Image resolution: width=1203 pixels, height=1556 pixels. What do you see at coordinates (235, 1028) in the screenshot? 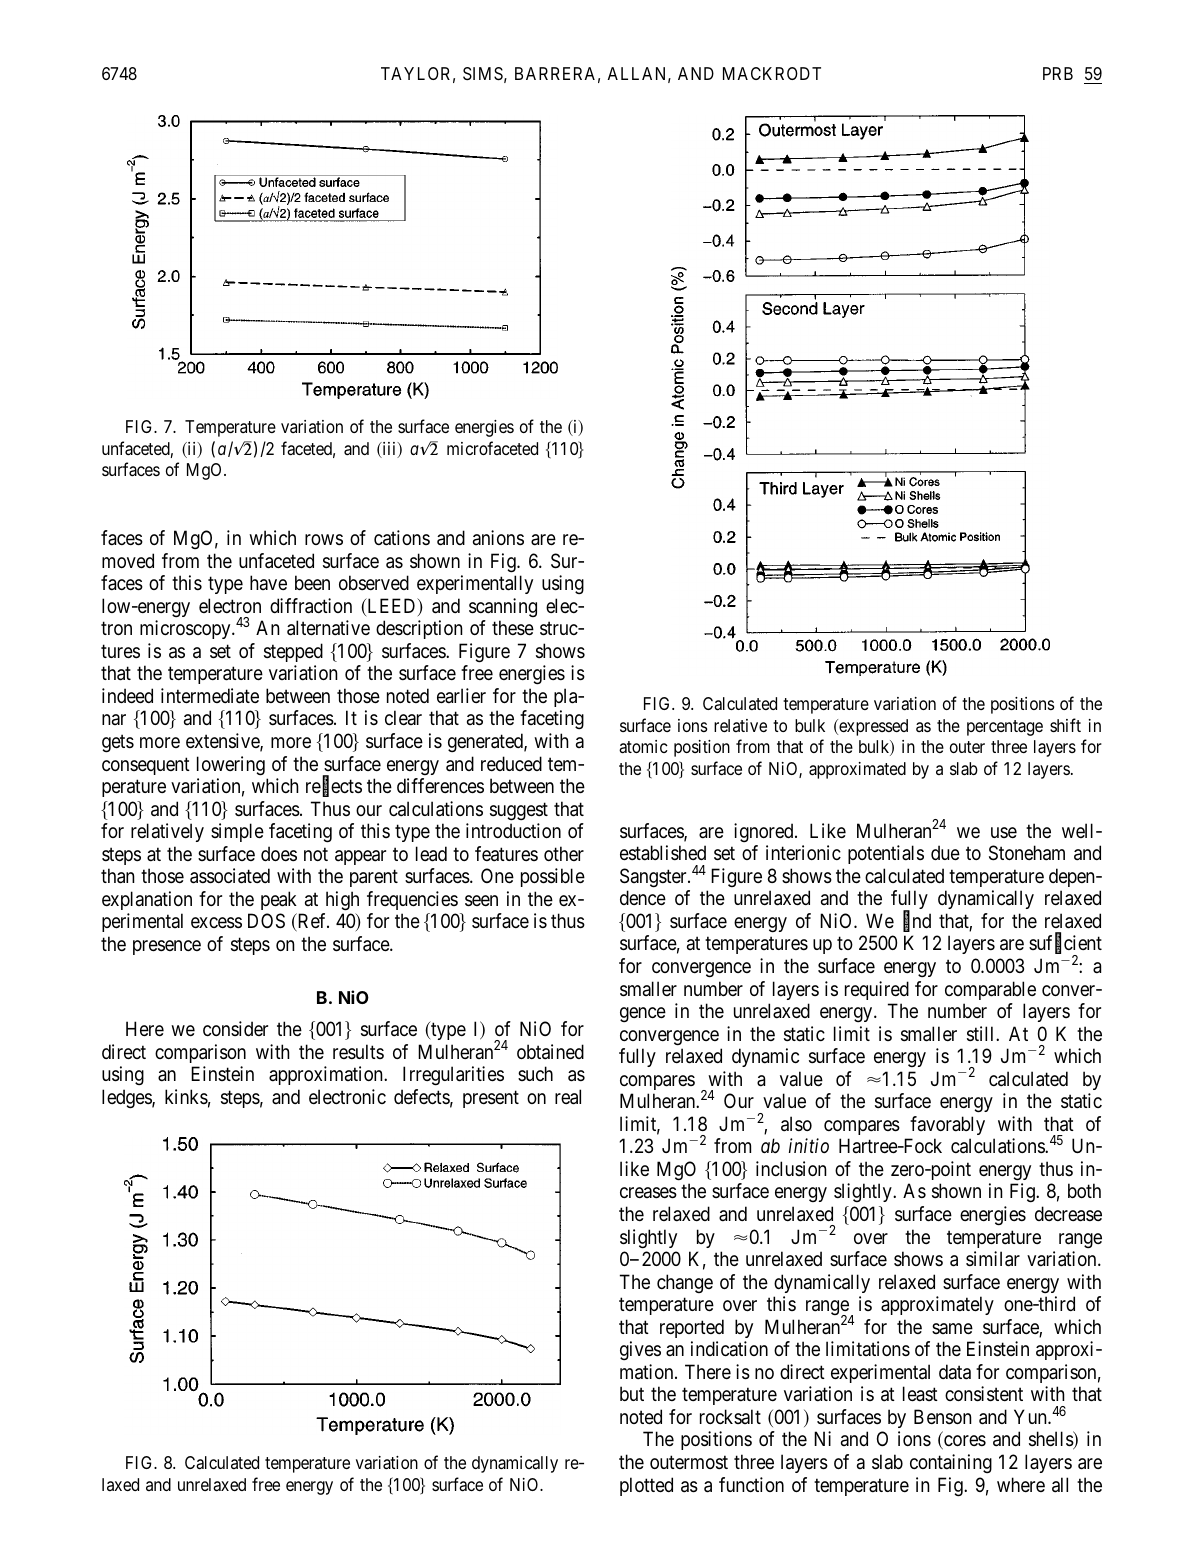
I see `consider` at bounding box center [235, 1028].
